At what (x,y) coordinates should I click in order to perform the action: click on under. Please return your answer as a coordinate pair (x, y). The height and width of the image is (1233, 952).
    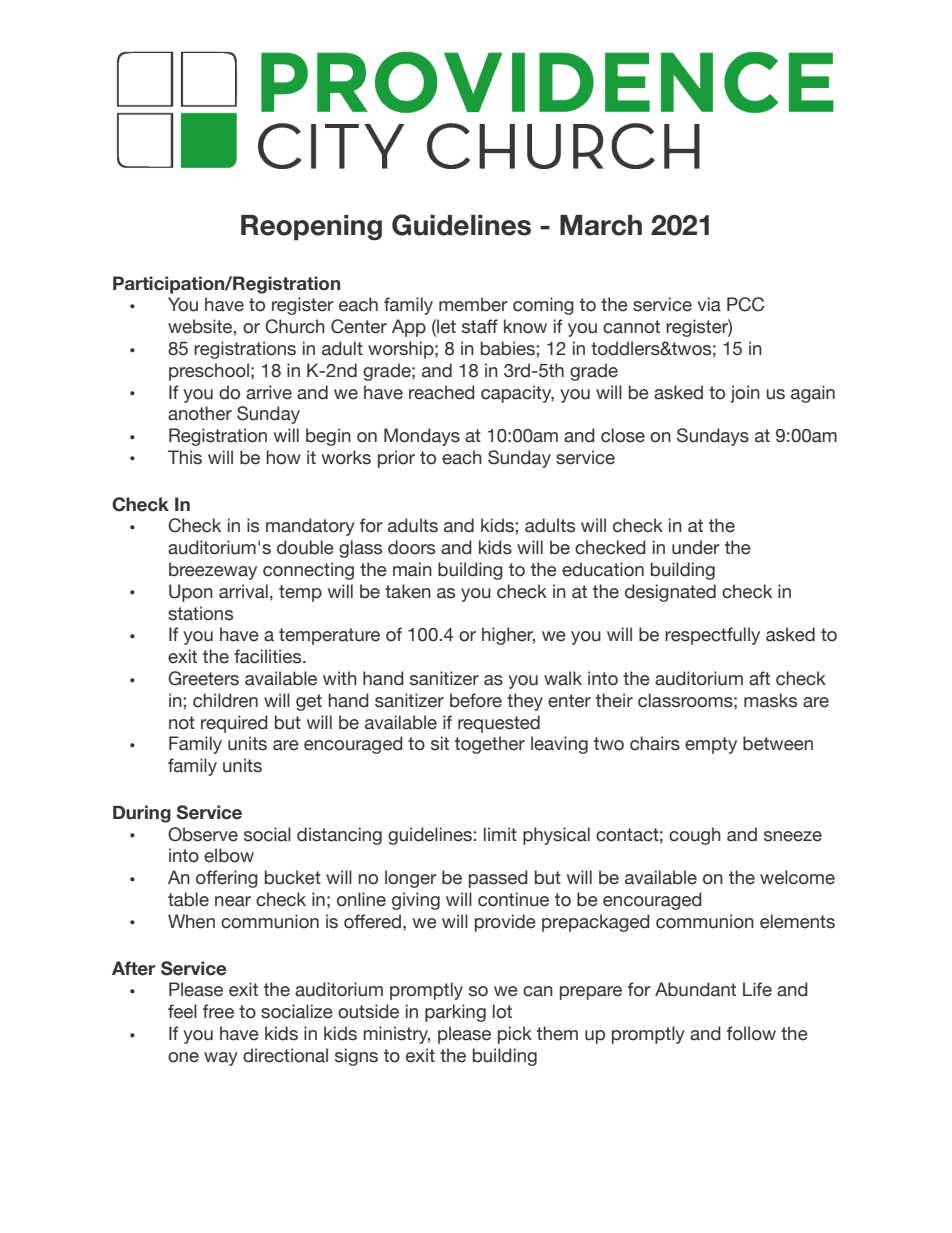
    Looking at the image, I should click on (696, 547).
